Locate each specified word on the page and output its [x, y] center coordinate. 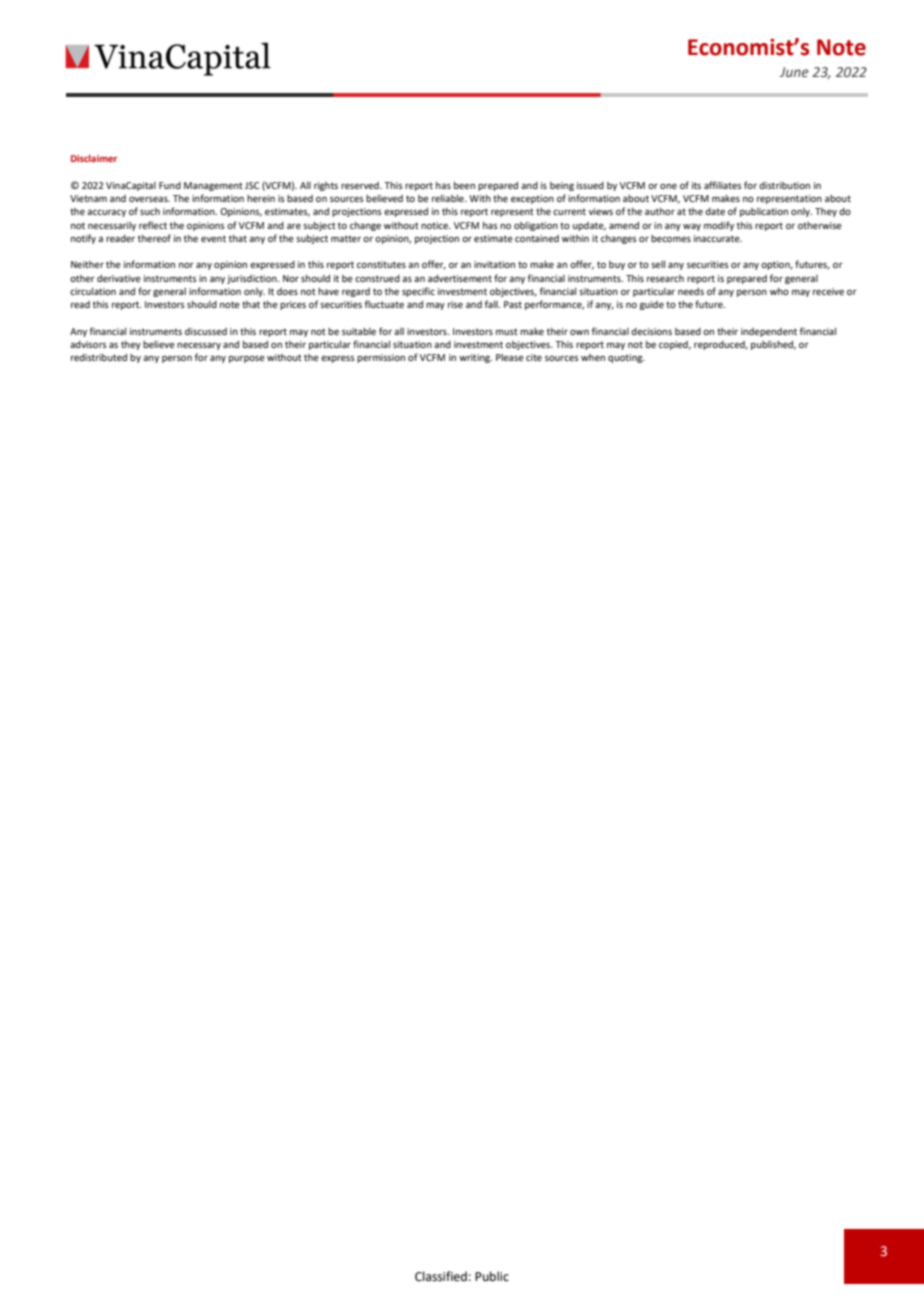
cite [534, 357]
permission [381, 358]
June [794, 72]
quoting [626, 358]
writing [475, 358]
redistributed [99, 357]
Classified [441, 1276]
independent [769, 332]
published [773, 345]
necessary [199, 346]
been [464, 185]
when [593, 357]
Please [510, 357]
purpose [247, 359]
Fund [170, 185]
